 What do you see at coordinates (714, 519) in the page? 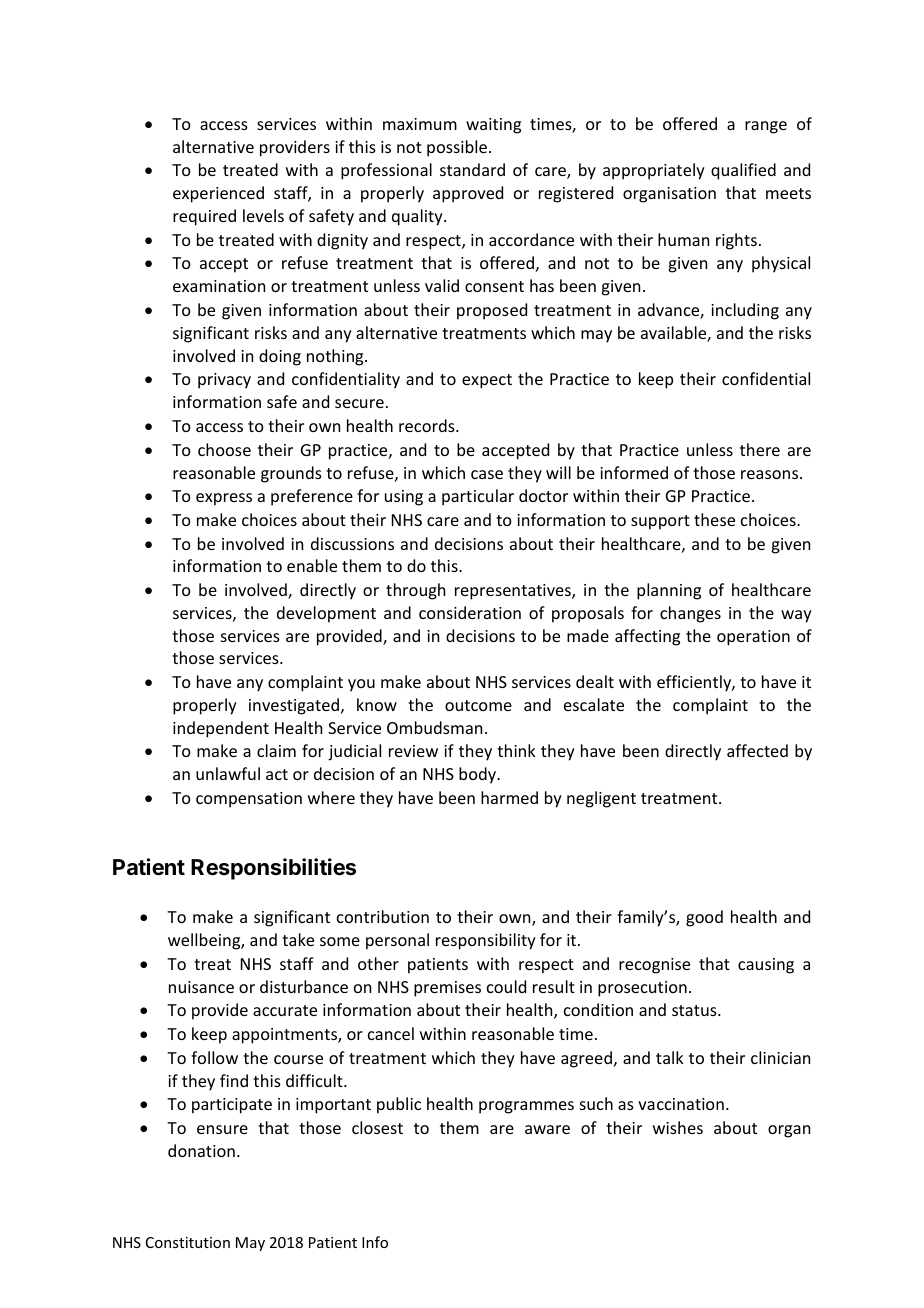
I see `these` at bounding box center [714, 519].
